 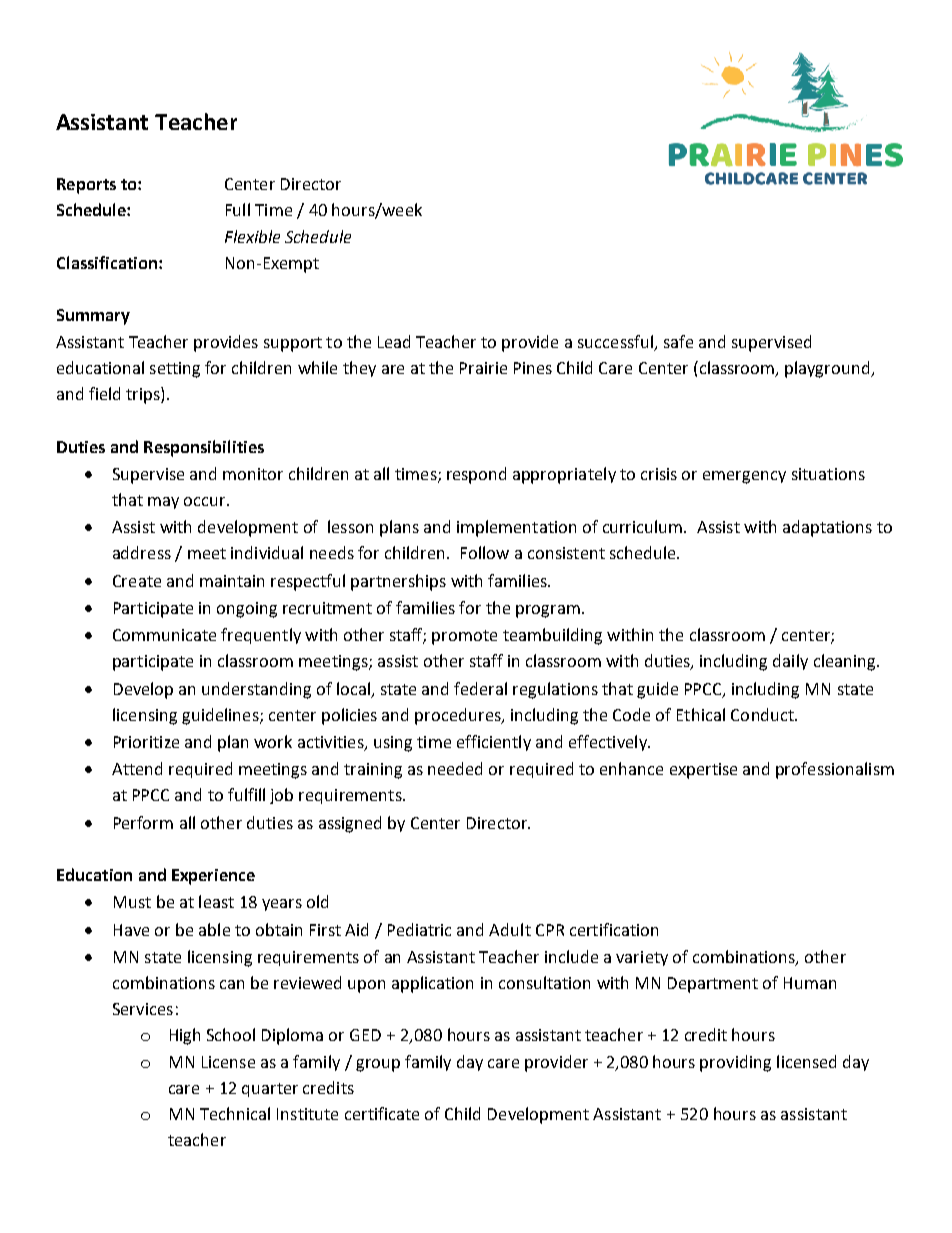 What do you see at coordinates (744, 477) in the screenshot?
I see `emergency` at bounding box center [744, 477].
